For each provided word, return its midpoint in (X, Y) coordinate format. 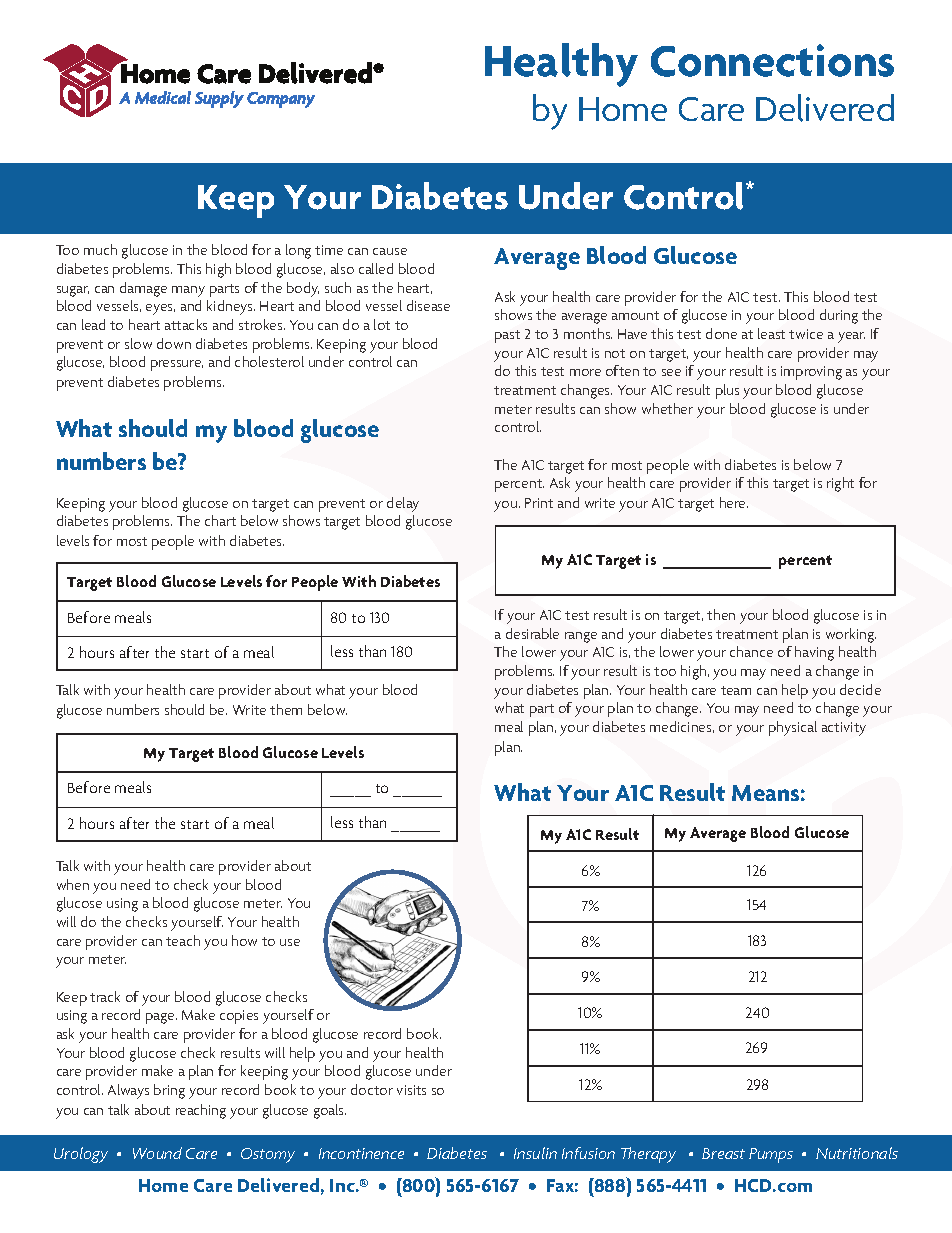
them (286, 709)
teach (183, 940)
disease (428, 305)
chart (220, 520)
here (734, 502)
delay (403, 504)
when (73, 884)
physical (793, 728)
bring (169, 1091)
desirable (532, 633)
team (736, 690)
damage (143, 289)
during (839, 316)
